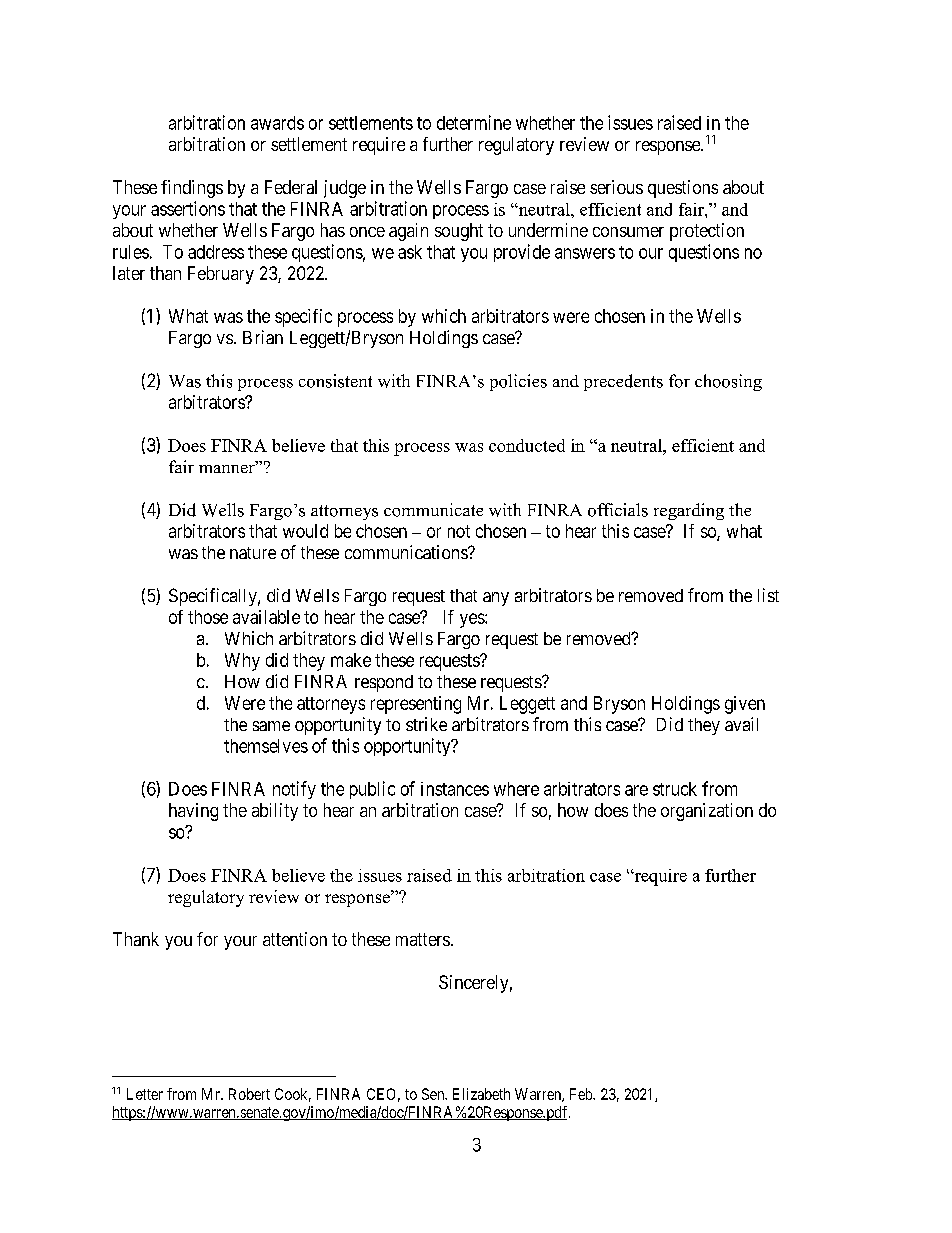 The image size is (952, 1233). I want to click on matters, so click(423, 939).
